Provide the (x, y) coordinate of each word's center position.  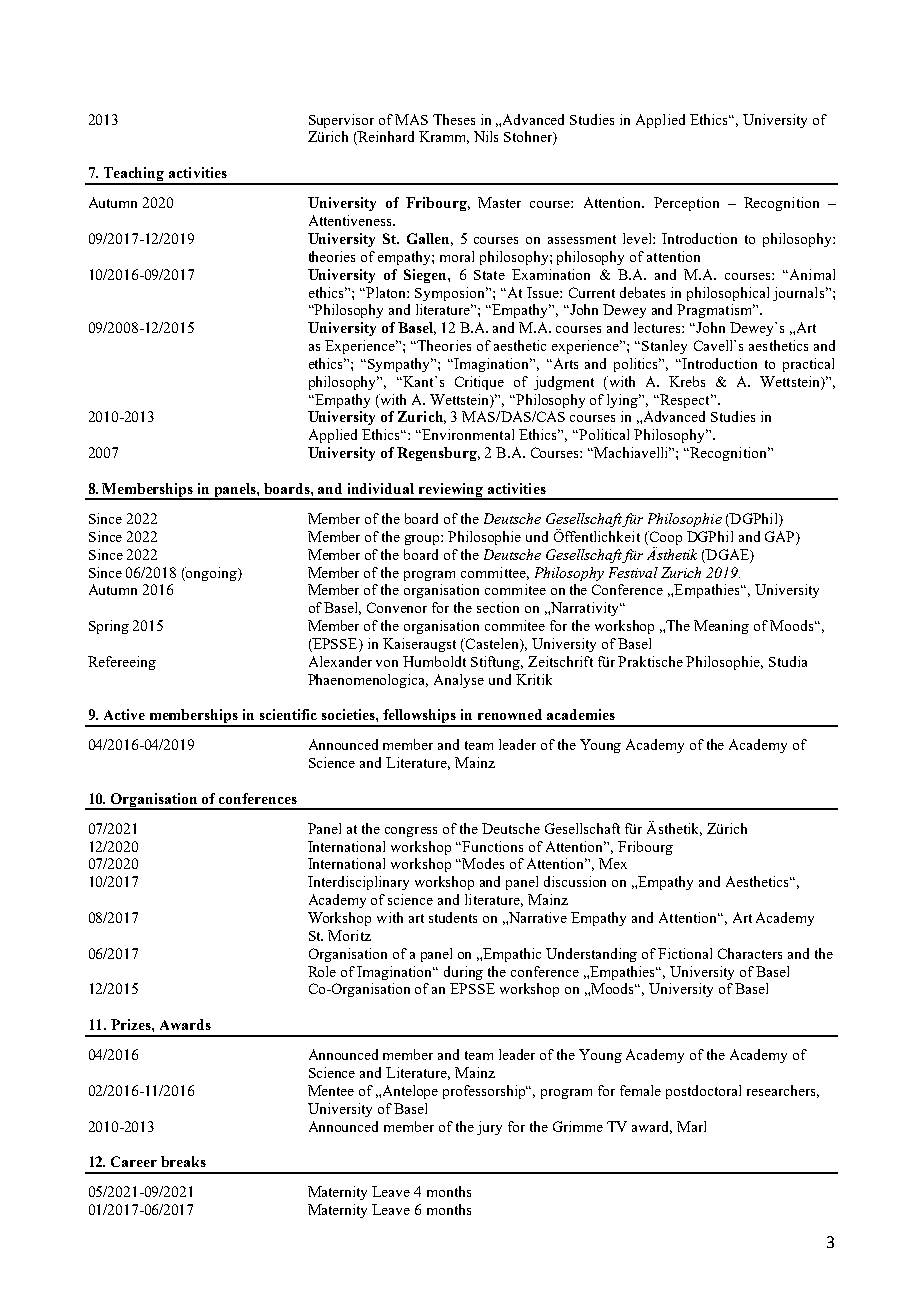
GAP (781, 536)
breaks (183, 1161)
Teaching (134, 175)
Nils (486, 136)
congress (411, 832)
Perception (686, 204)
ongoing (211, 574)
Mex (613, 863)
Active (124, 714)
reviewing (451, 491)
